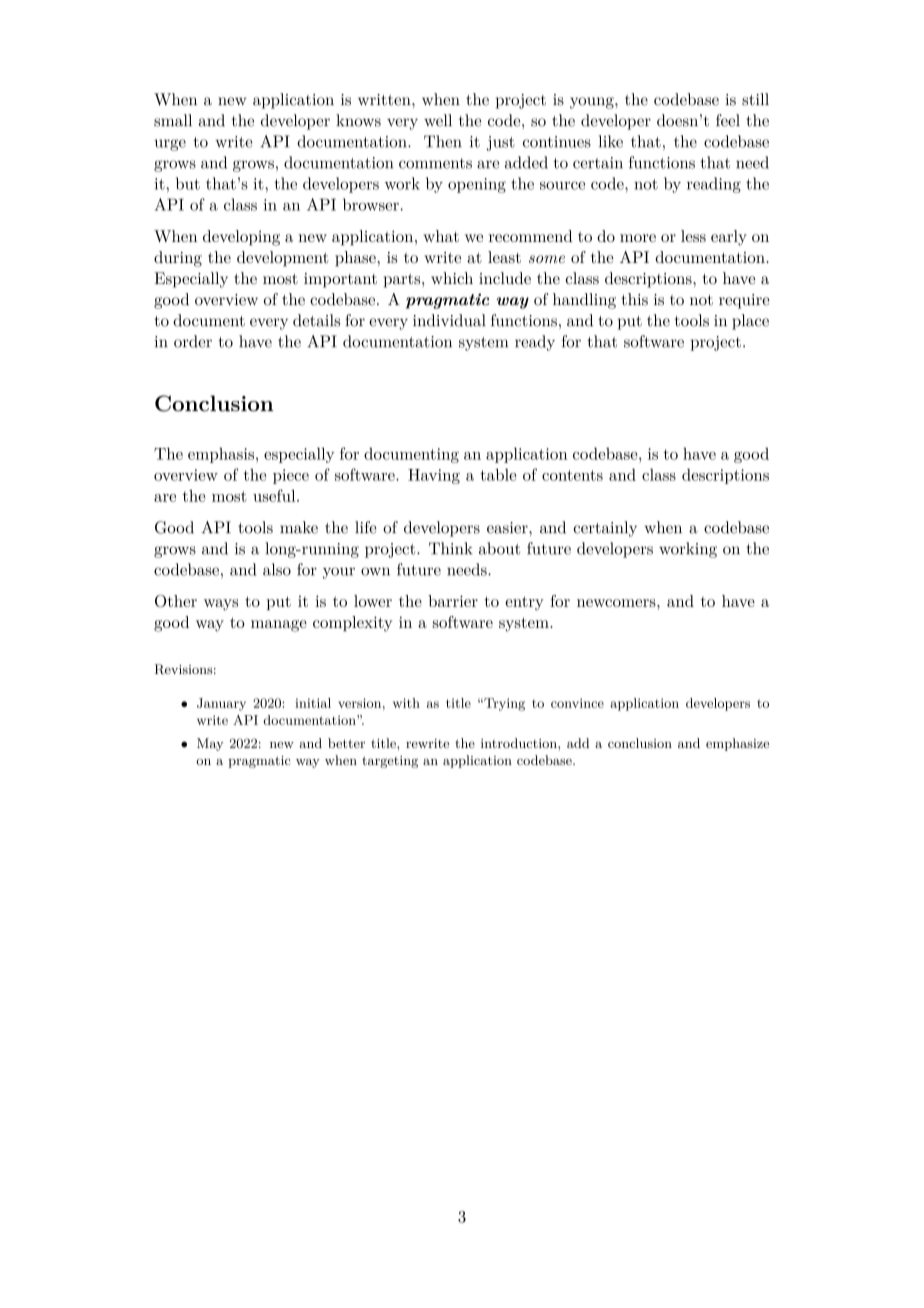  Describe the element at coordinates (737, 744) in the image. I see `emphasize` at that location.
